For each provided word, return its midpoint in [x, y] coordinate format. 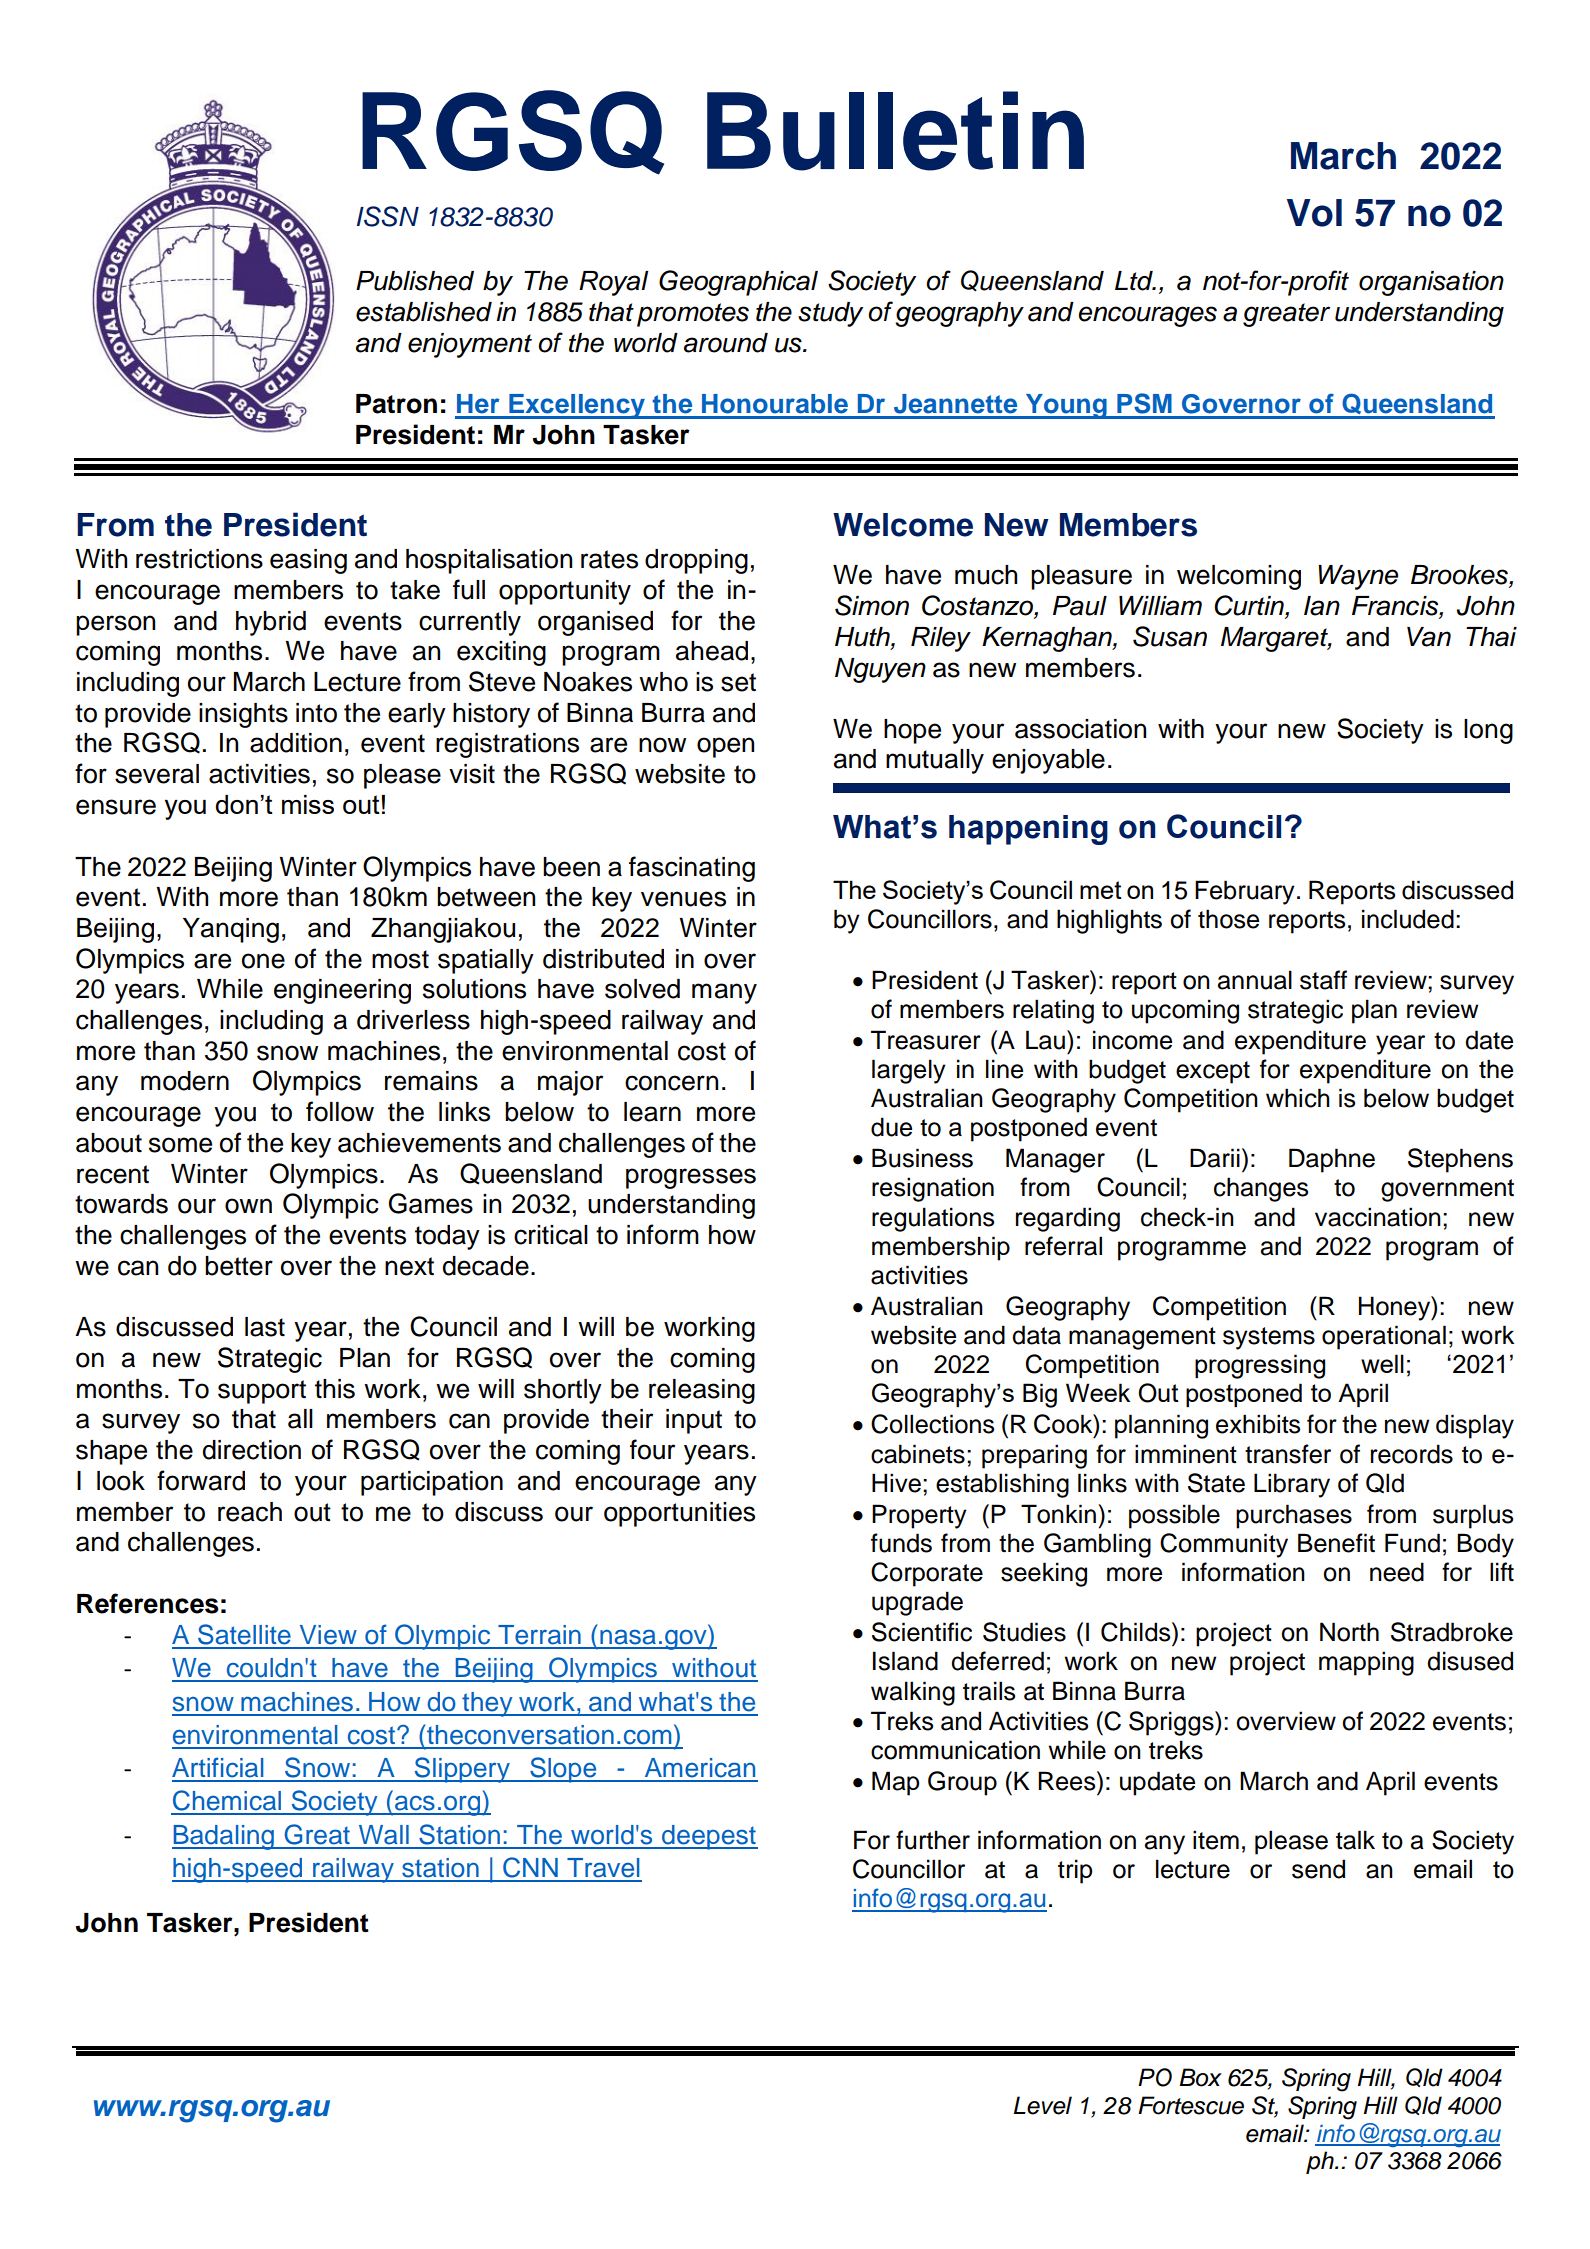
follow [340, 1111]
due [891, 1127]
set [738, 682]
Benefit [1336, 1543]
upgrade [917, 1603]
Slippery [462, 1770]
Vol [1314, 213]
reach [250, 1512]
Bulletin [895, 131]
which [1298, 1098]
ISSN [388, 216]
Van [1429, 637]
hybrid [271, 623]
